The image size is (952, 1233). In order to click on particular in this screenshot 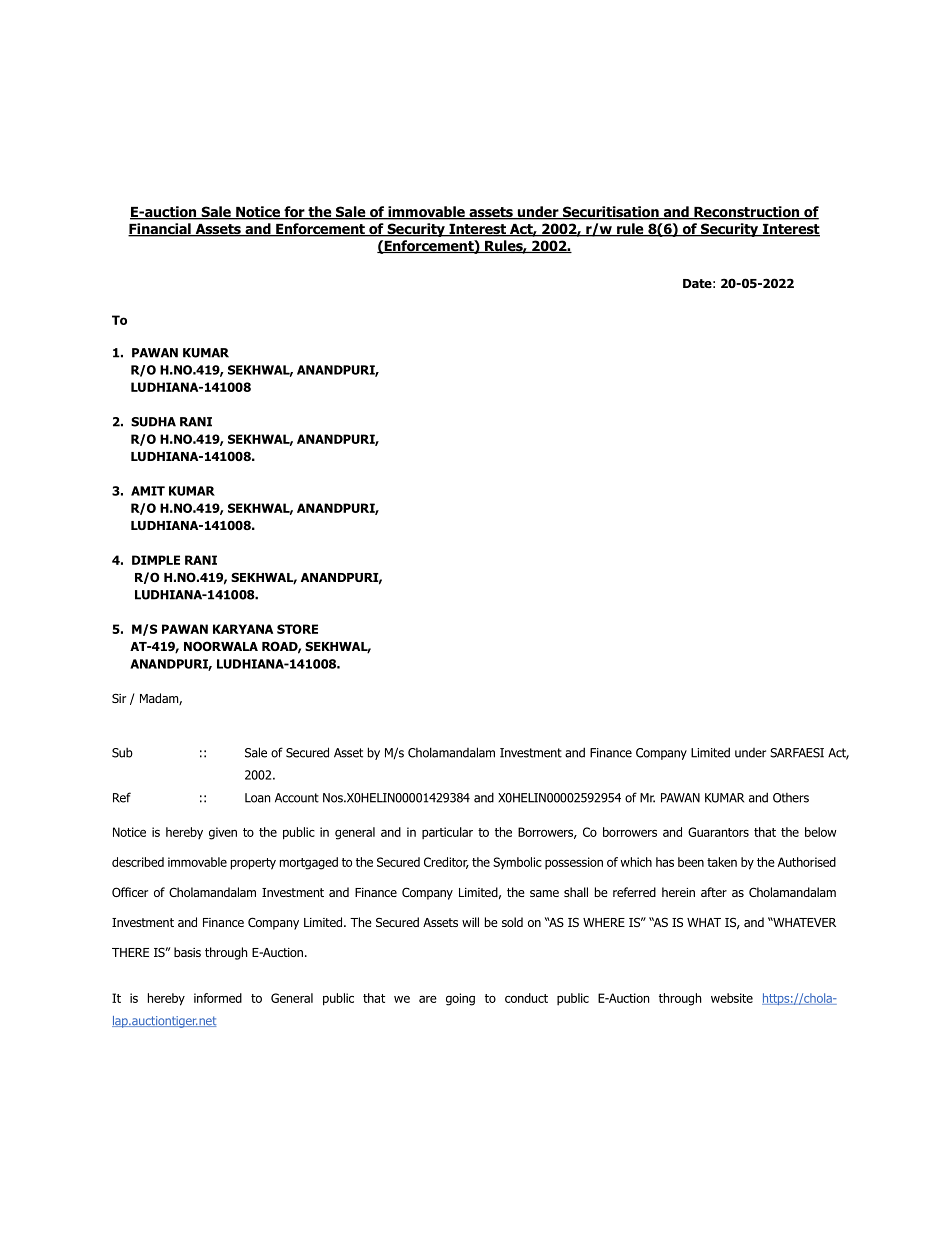, I will do `click(447, 833)`.
